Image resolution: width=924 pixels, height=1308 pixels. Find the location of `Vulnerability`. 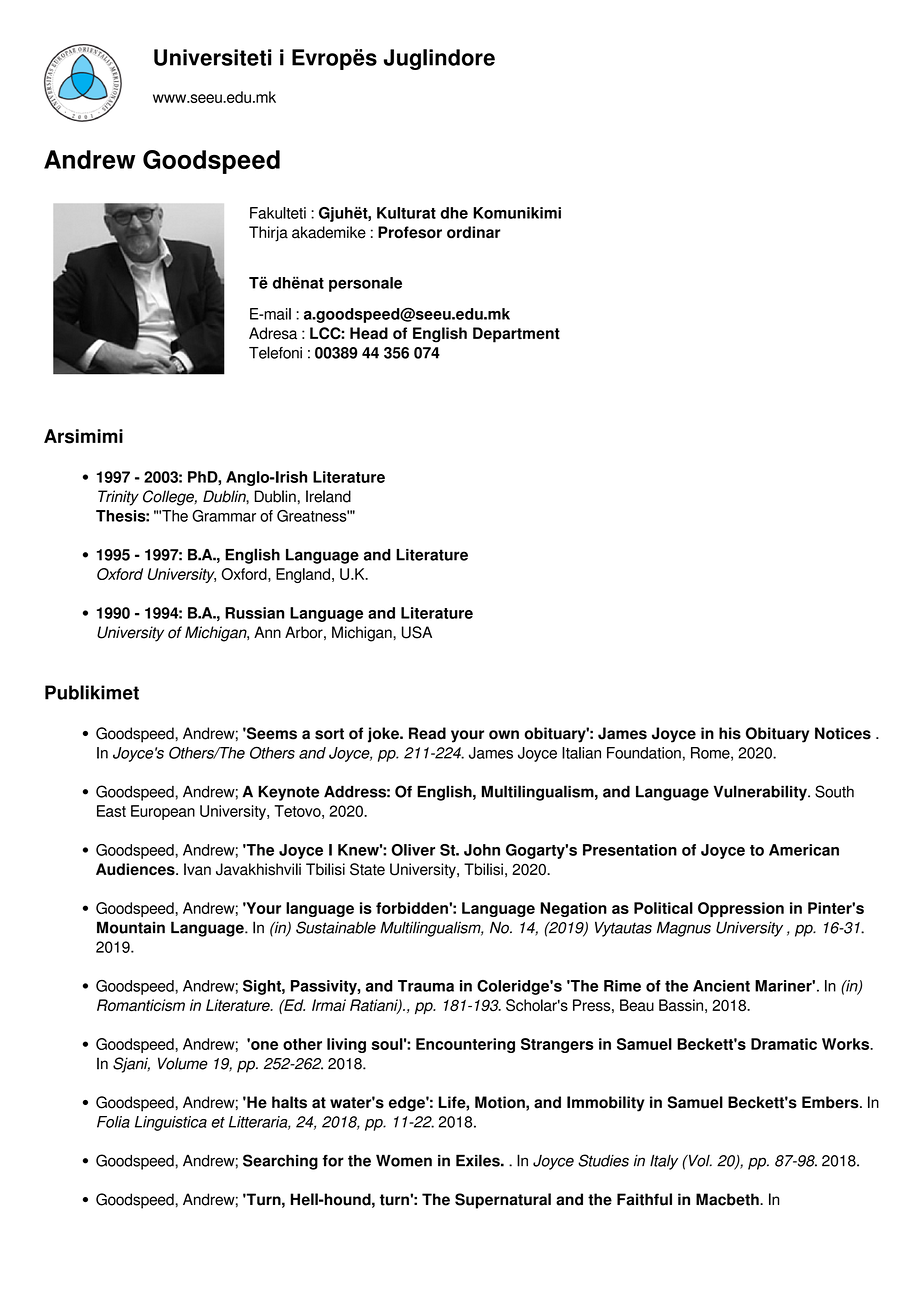

Vulnerability is located at coordinates (761, 793).
